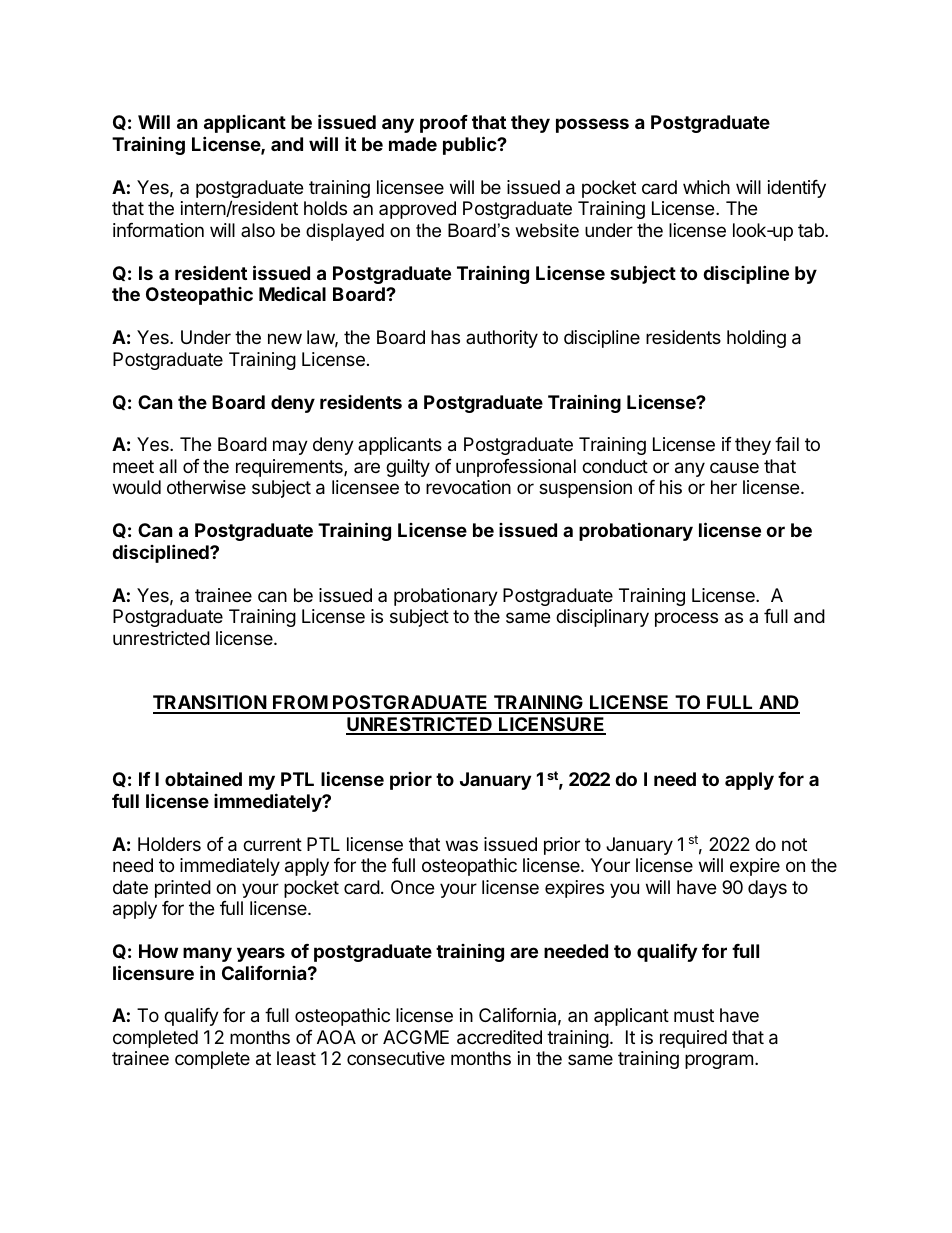 The width and height of the page is (952, 1233). I want to click on public, so click(471, 145).
